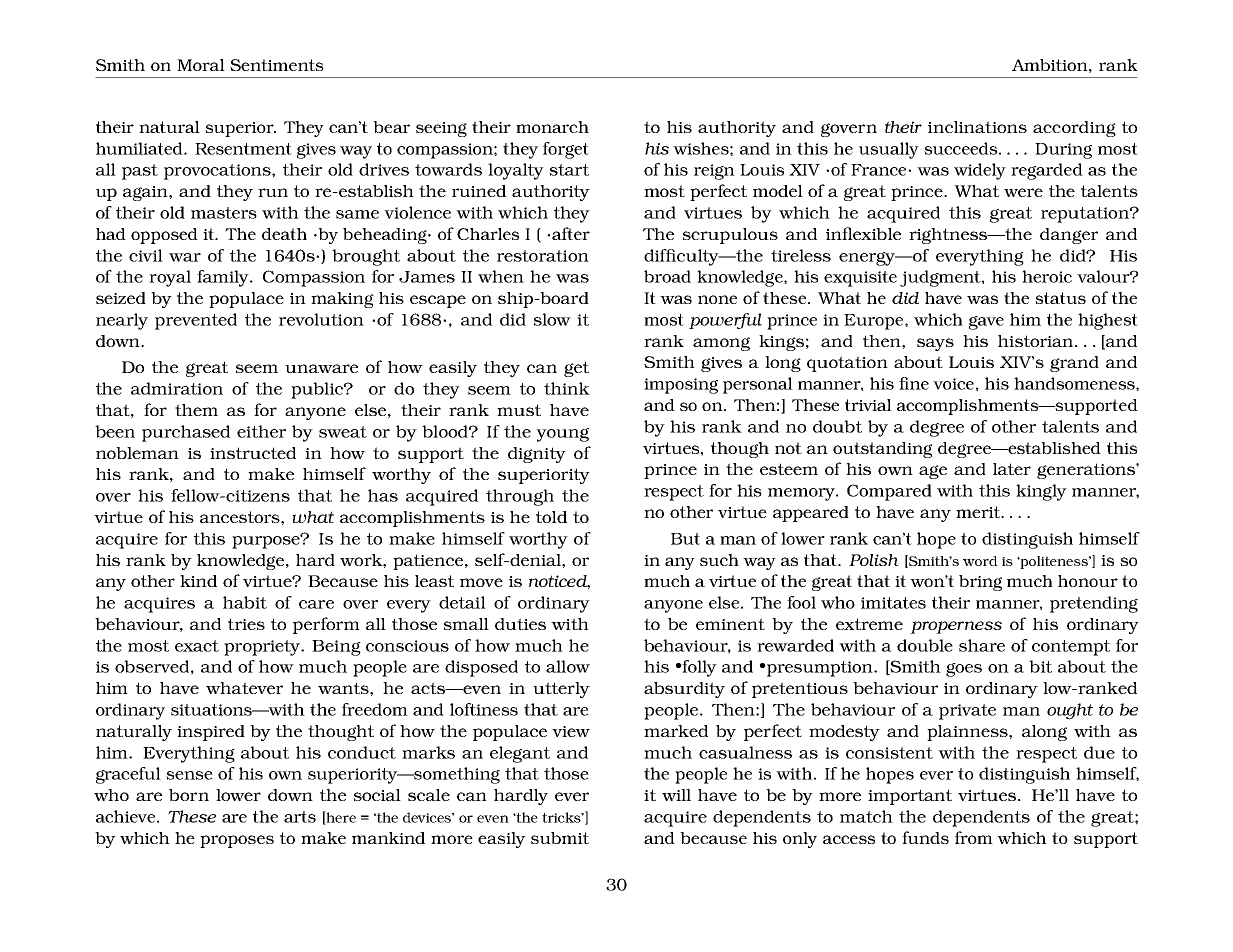  I want to click on habit, so click(245, 602).
